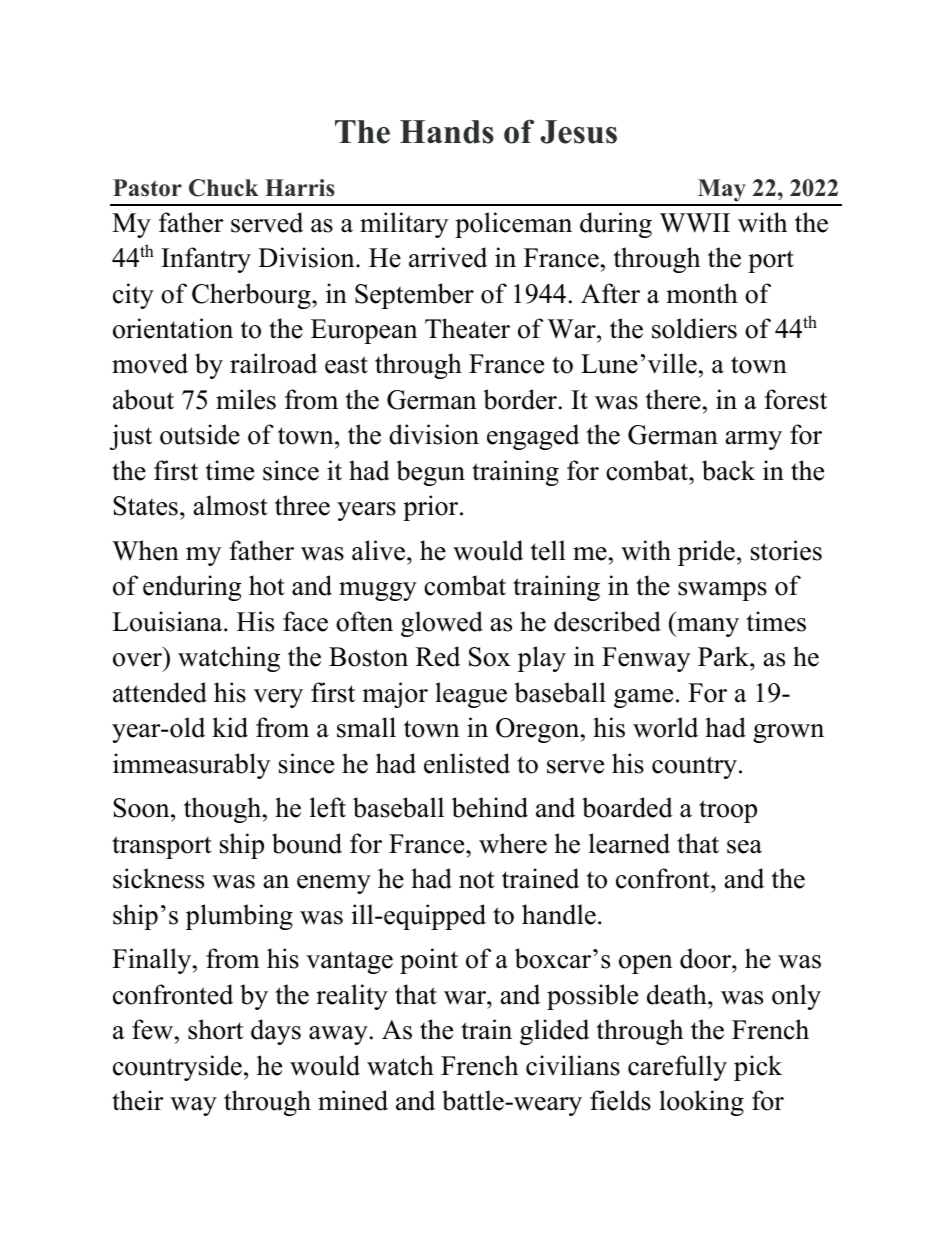 The image size is (952, 1233). I want to click on back, so click(728, 470).
